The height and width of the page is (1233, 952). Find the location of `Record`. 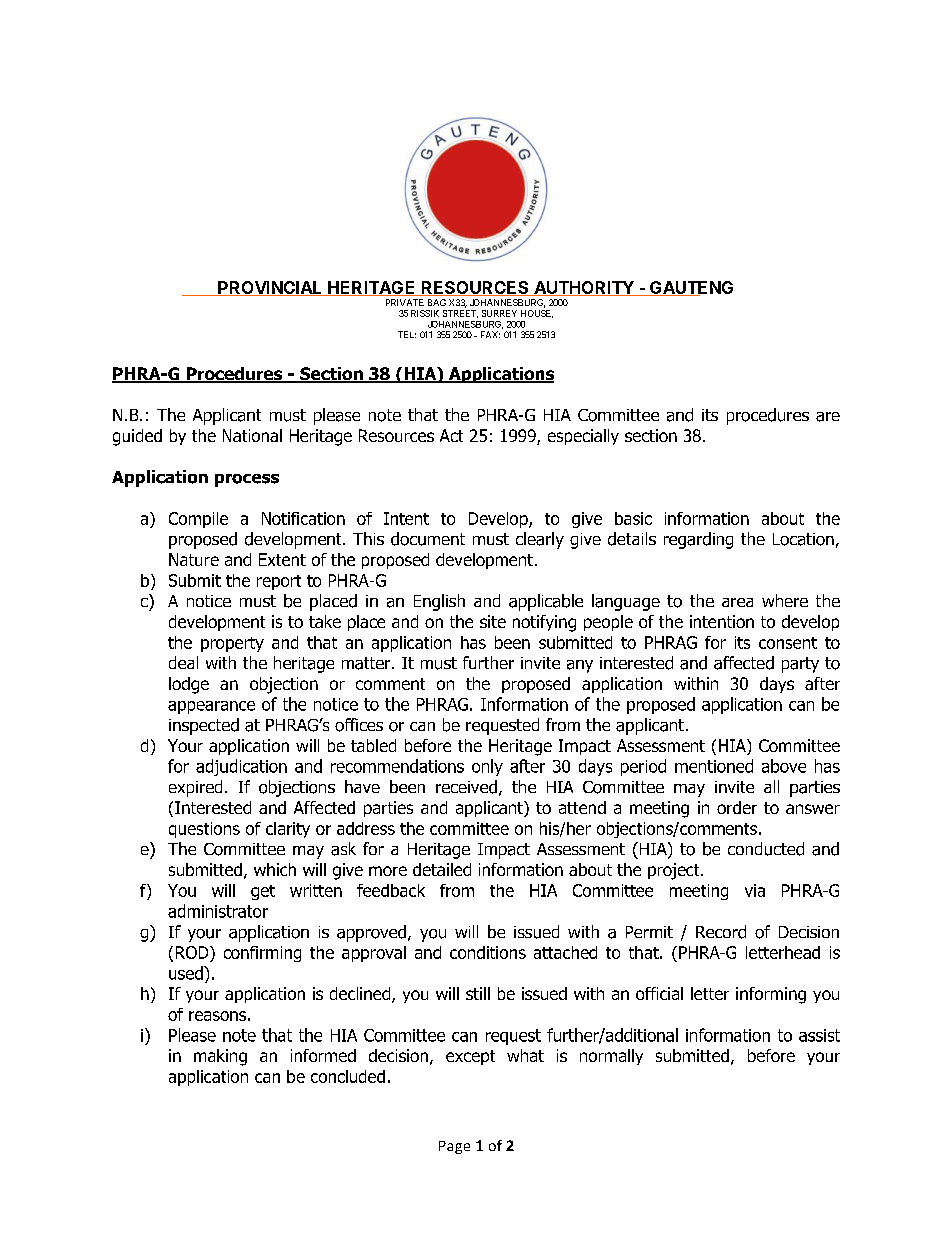

Record is located at coordinates (721, 932).
